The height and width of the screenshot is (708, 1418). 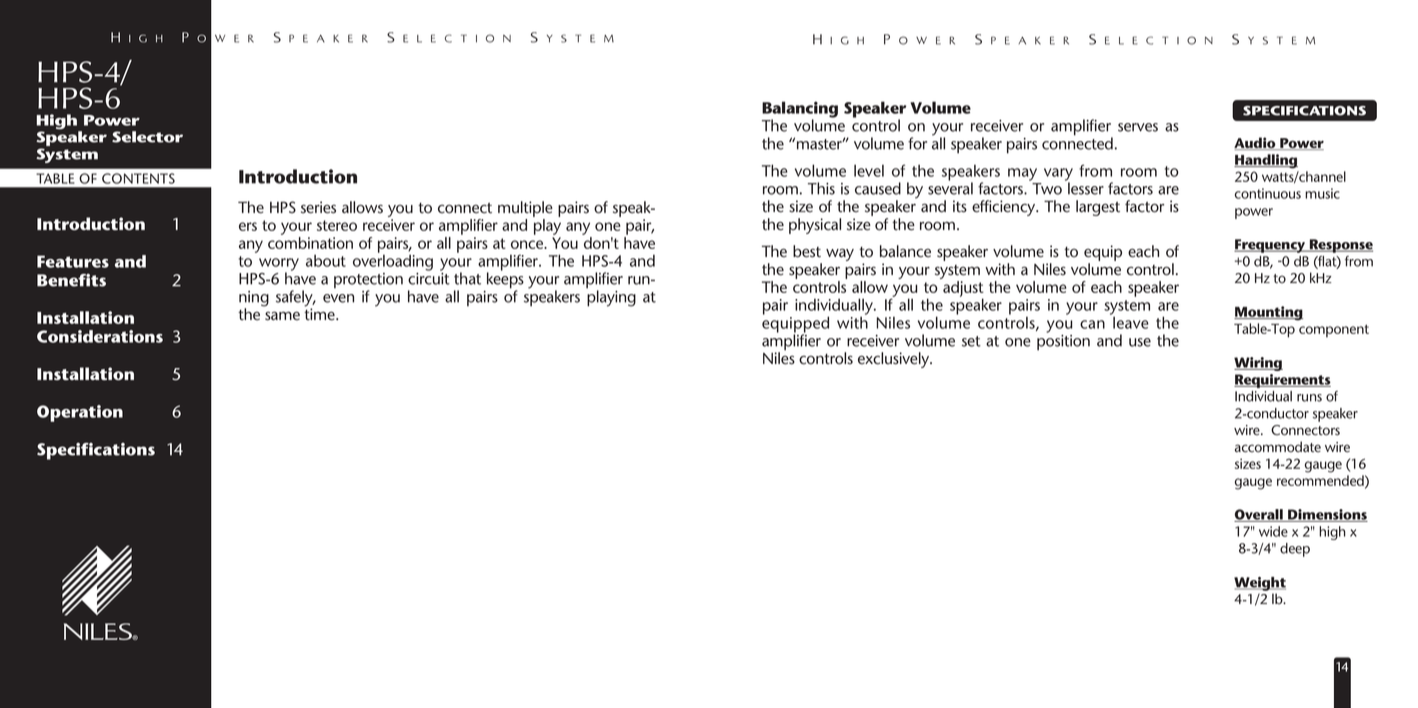 What do you see at coordinates (147, 137) in the screenshot?
I see `Selector` at bounding box center [147, 137].
